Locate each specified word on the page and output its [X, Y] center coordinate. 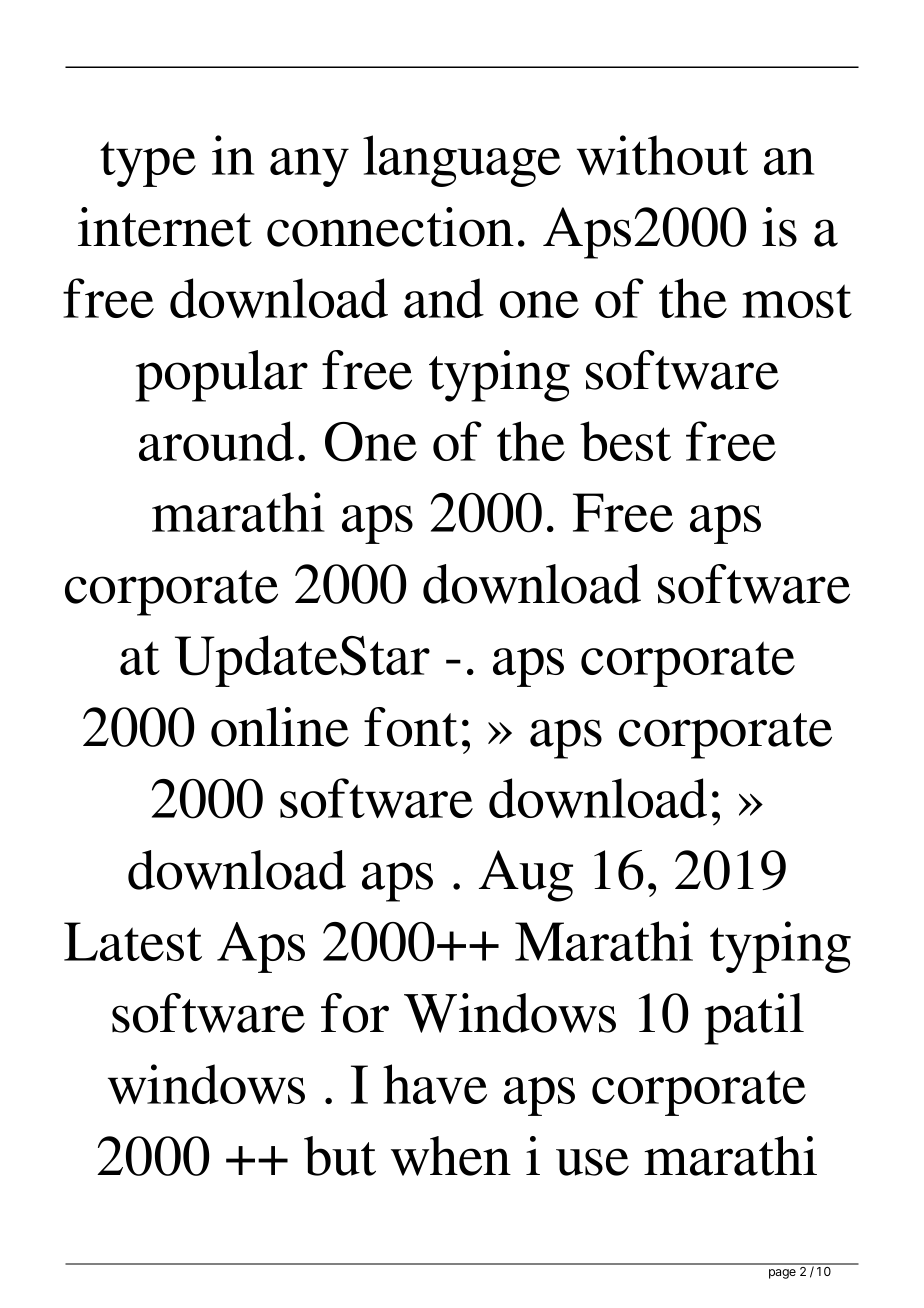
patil [754, 1019]
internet [165, 227]
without [662, 155]
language [462, 161]
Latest [133, 941]
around [216, 441]
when [451, 1156]
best [625, 441]
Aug [526, 876]
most [797, 301]
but [340, 1156]
